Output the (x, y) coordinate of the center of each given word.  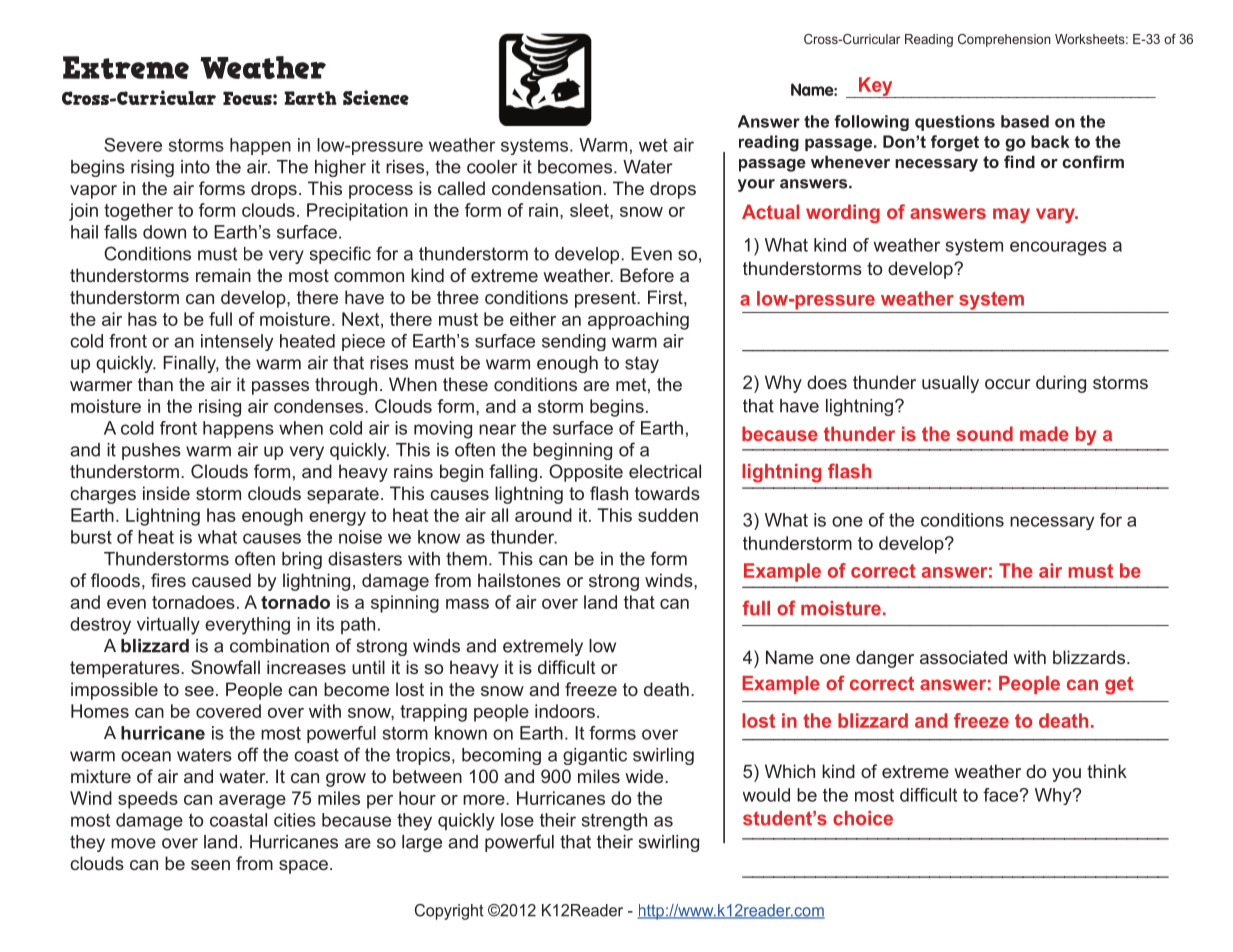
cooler (492, 167)
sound (984, 433)
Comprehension (1004, 40)
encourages (1058, 248)
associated (963, 657)
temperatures (126, 669)
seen (210, 865)
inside (166, 493)
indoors (565, 711)
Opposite (586, 473)
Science (376, 97)
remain (223, 275)
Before (647, 275)
